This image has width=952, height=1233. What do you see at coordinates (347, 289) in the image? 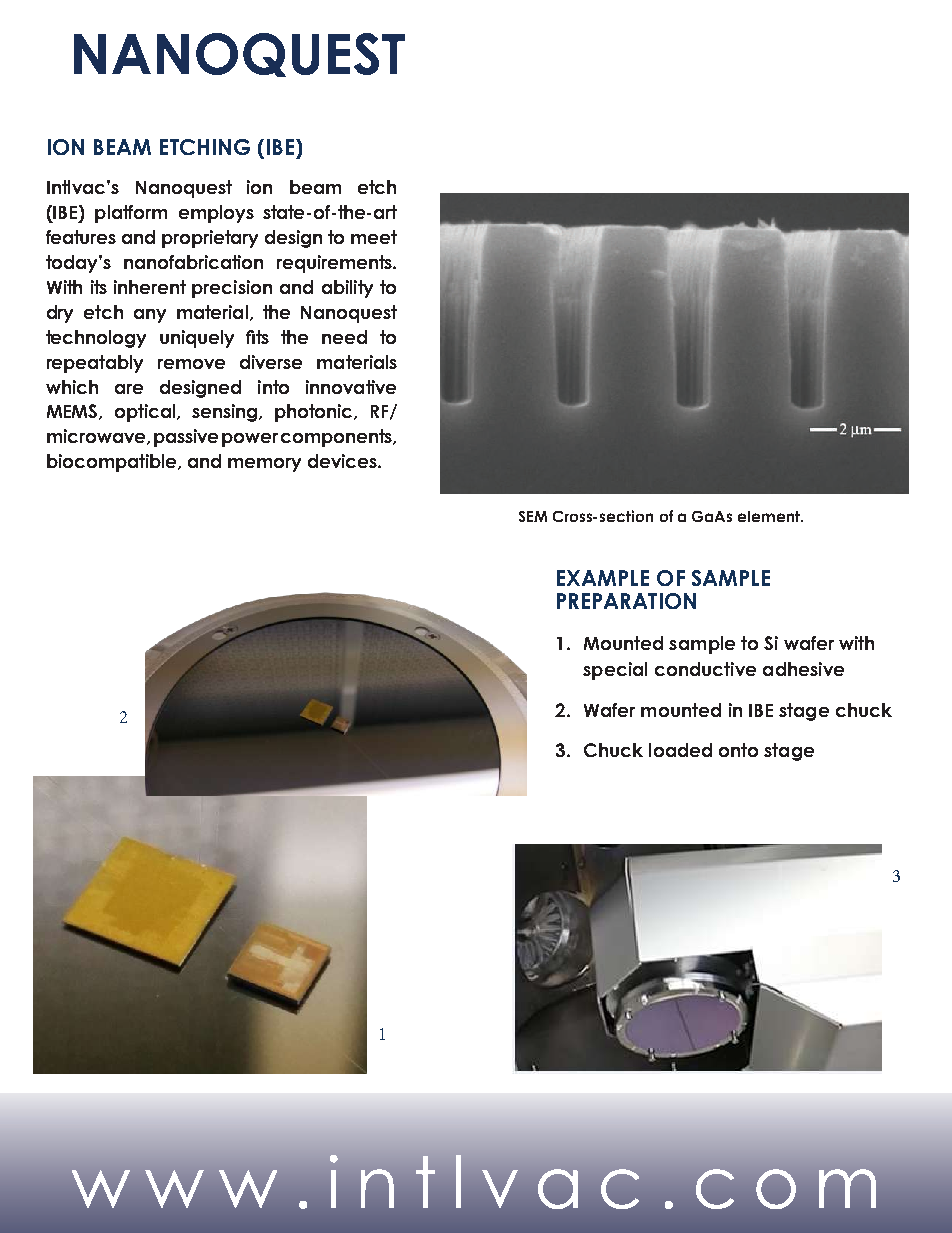
I see `ability` at bounding box center [347, 289].
